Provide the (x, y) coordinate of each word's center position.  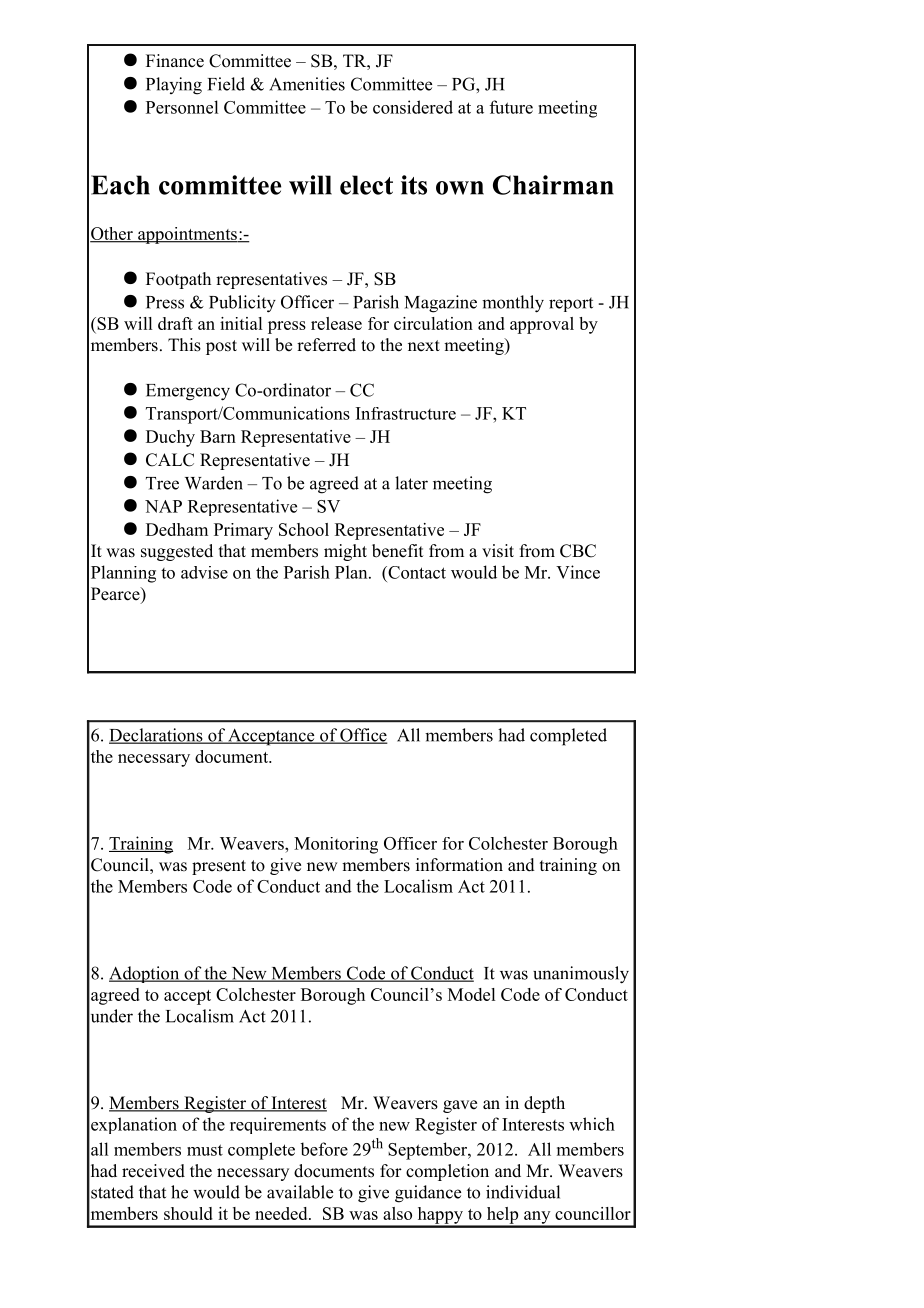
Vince (578, 572)
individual (523, 1192)
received (153, 1171)
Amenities (307, 84)
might (345, 552)
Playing (174, 86)
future (511, 107)
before (324, 1149)
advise (204, 572)
